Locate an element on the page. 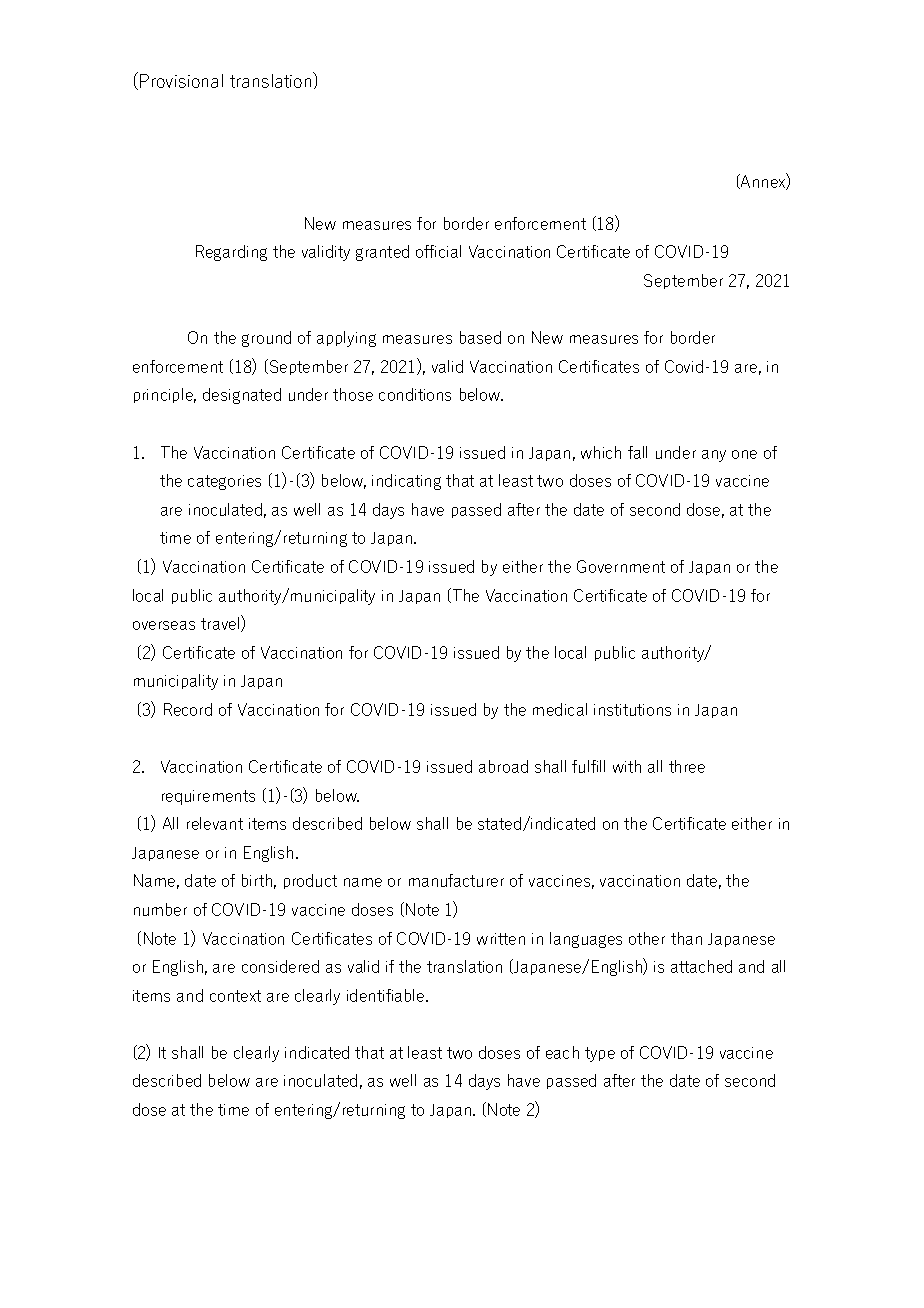 This image has height=1308, width=924. medical is located at coordinates (560, 709).
